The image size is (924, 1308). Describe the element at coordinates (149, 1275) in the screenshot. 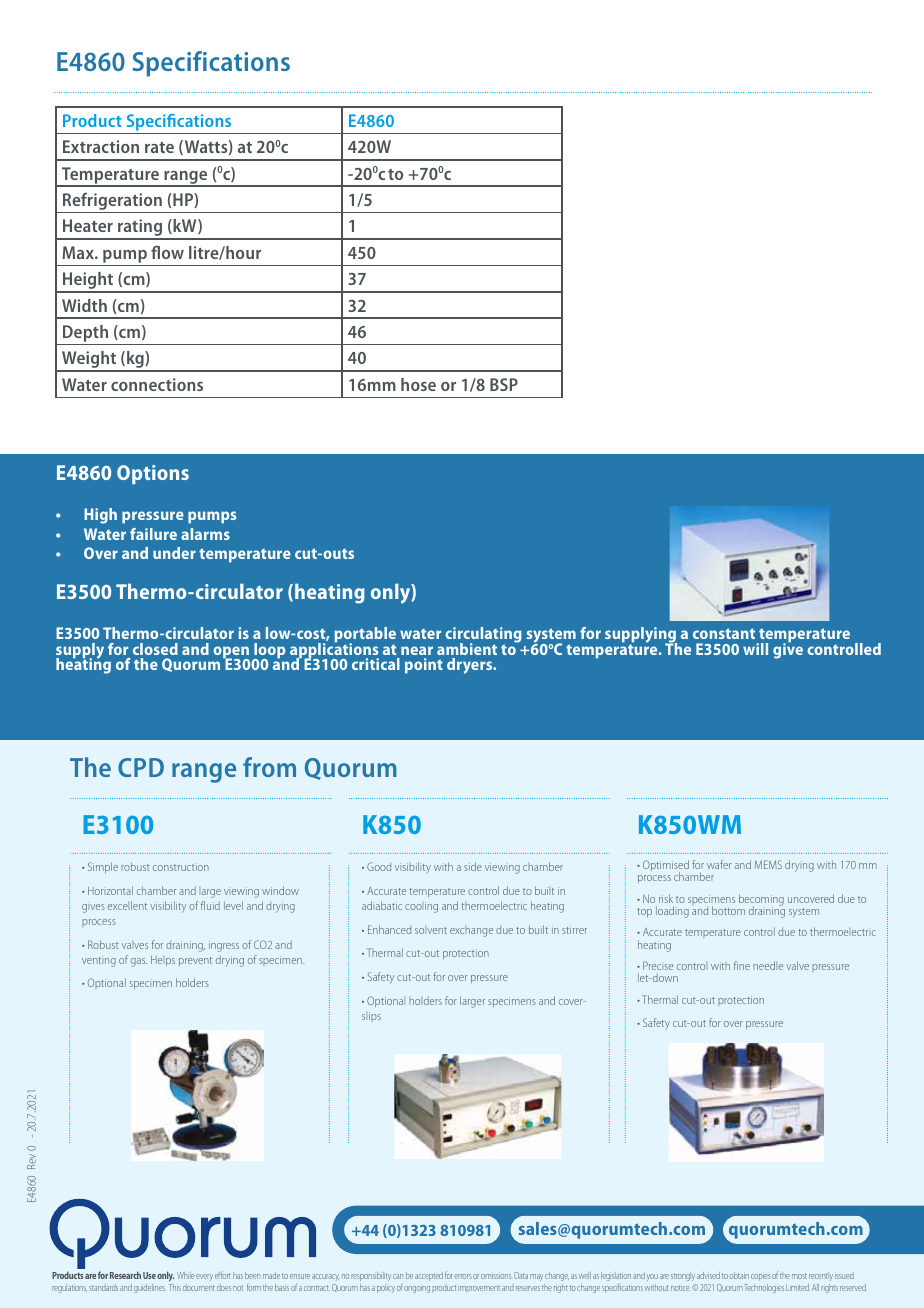

I see `Use` at that location.
